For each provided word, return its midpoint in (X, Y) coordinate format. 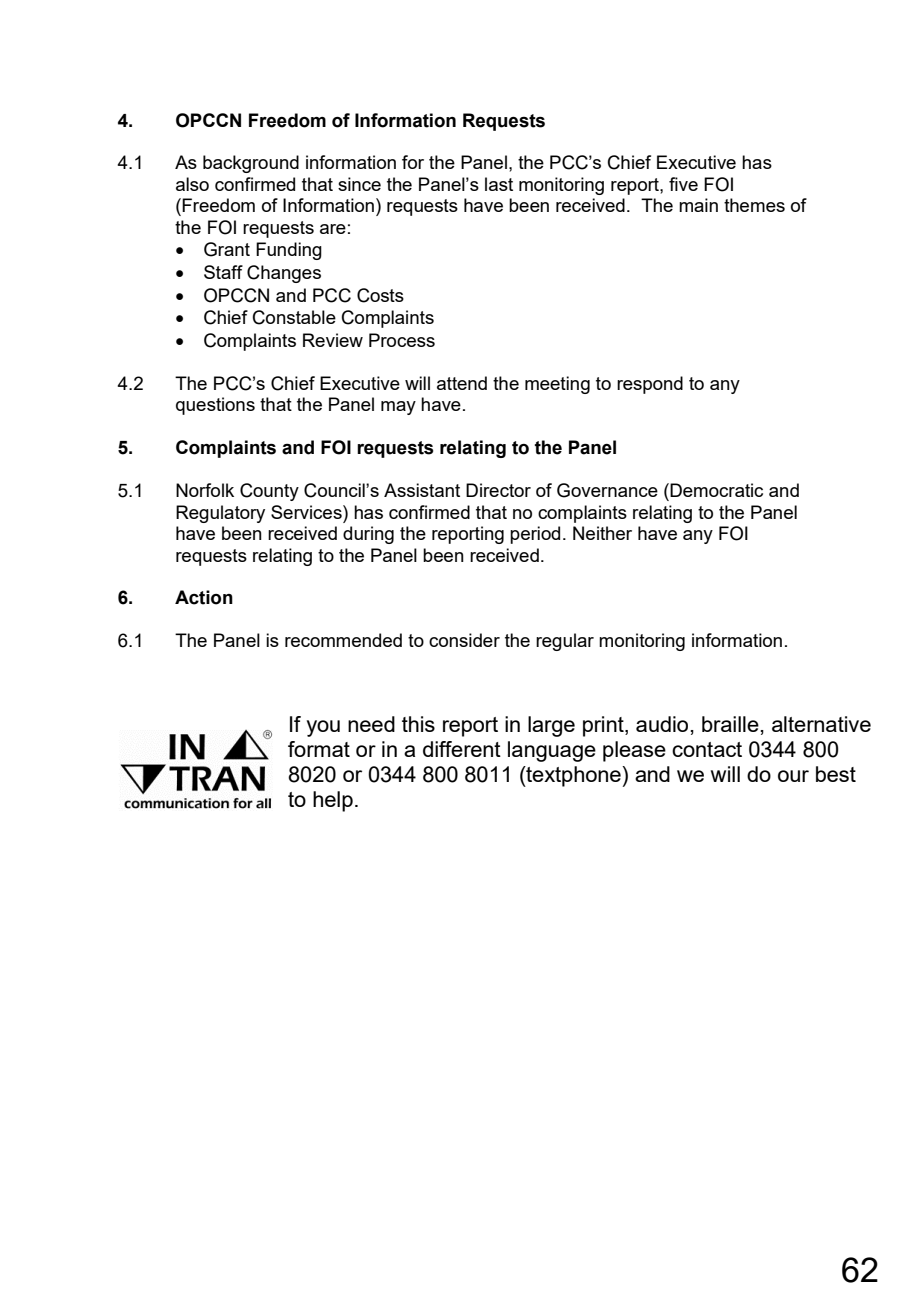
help (333, 801)
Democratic (716, 490)
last (499, 184)
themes (754, 205)
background (251, 164)
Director (498, 490)
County (269, 492)
